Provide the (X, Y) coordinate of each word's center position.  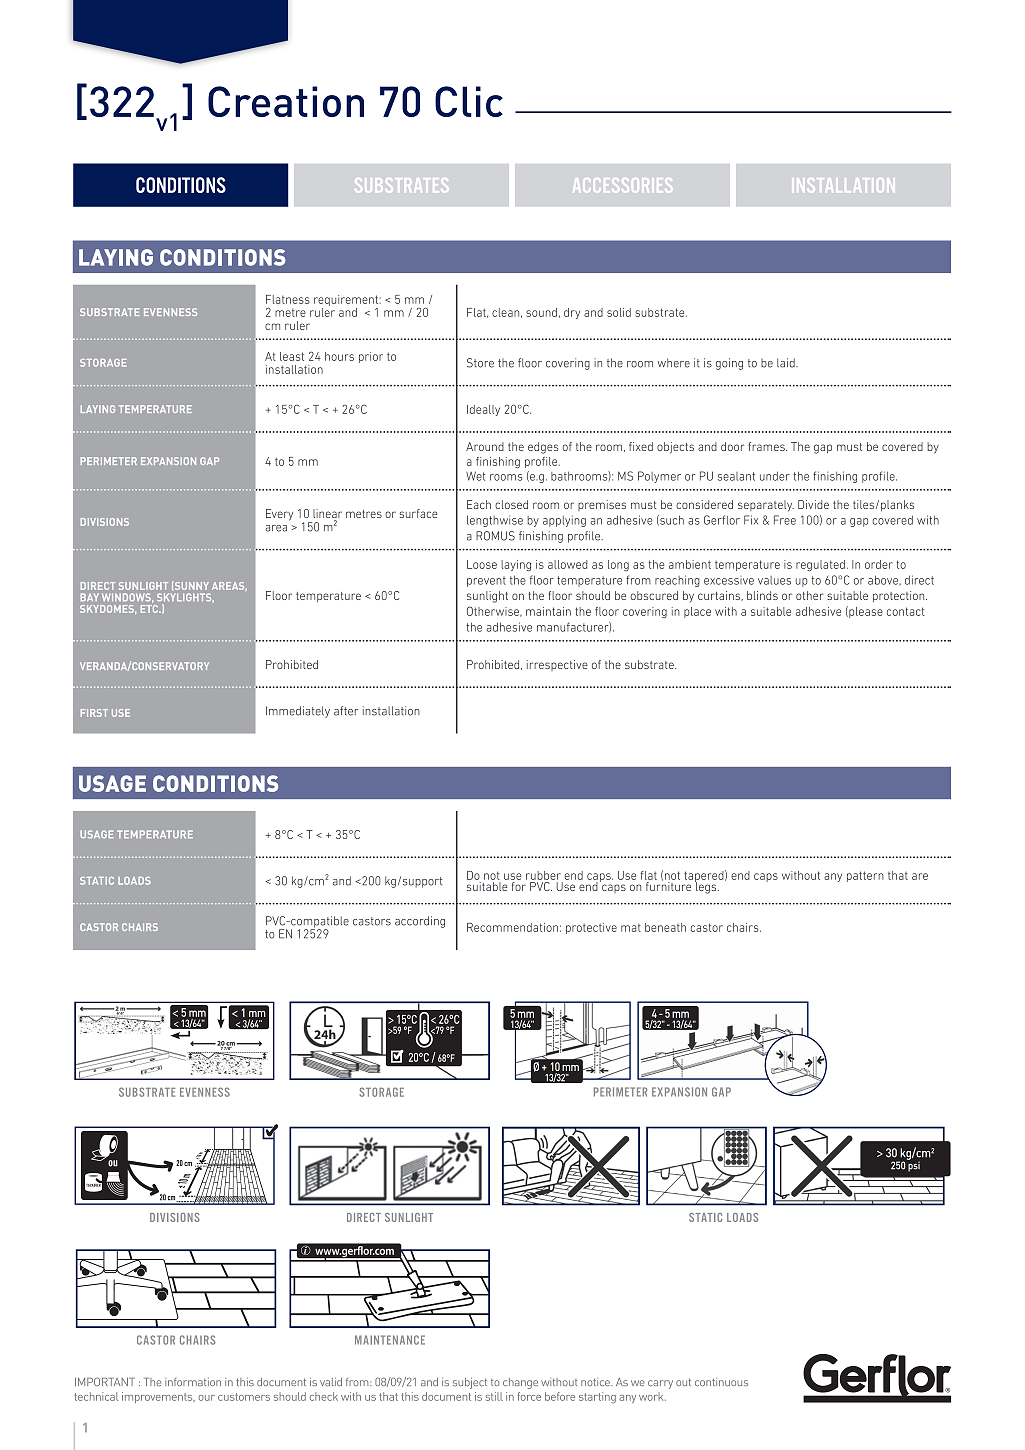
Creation (286, 101)
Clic (469, 101)
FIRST (94, 713)
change (520, 1383)
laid (787, 363)
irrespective (557, 665)
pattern (865, 876)
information (193, 1382)
